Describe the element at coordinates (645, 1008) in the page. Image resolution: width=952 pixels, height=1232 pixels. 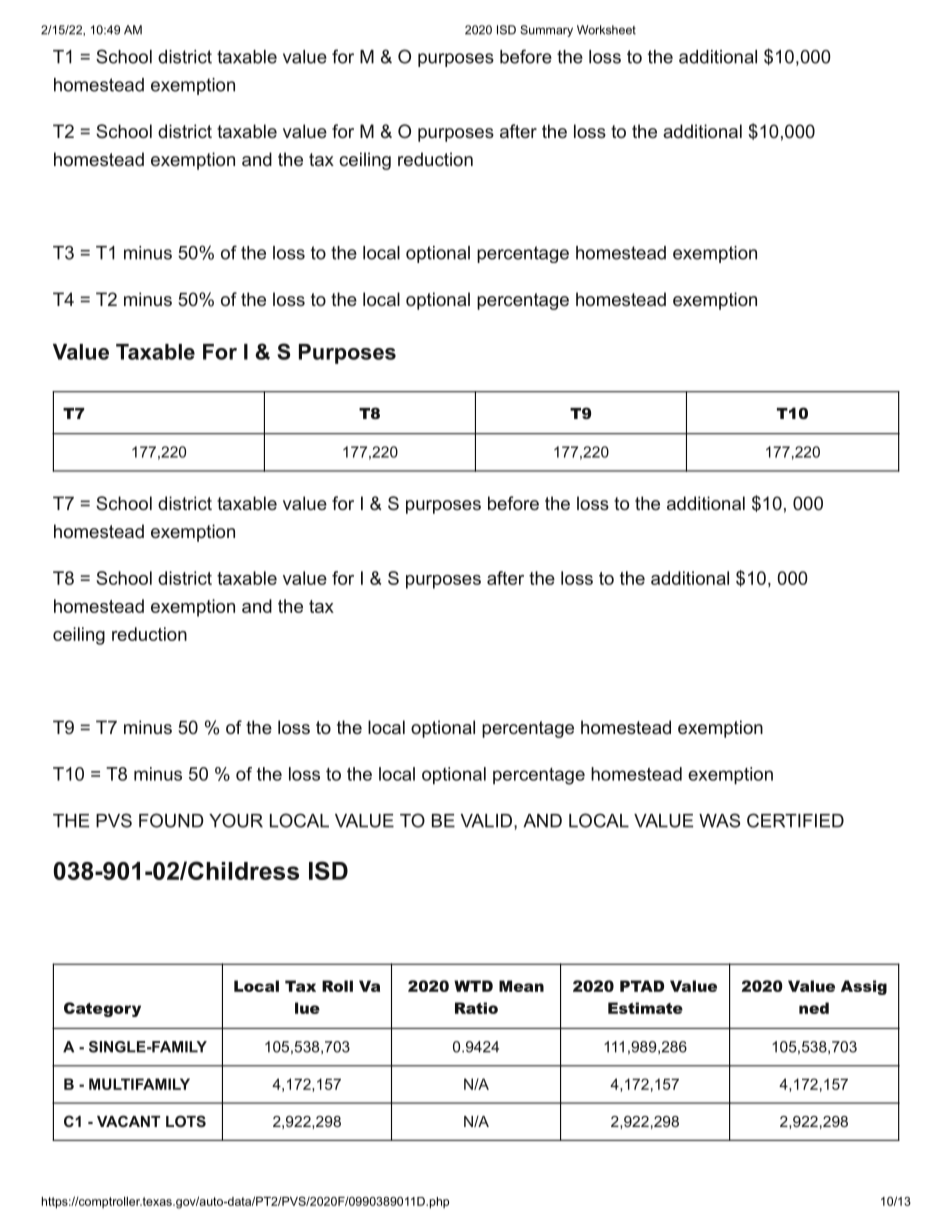
I see `Estimate` at that location.
